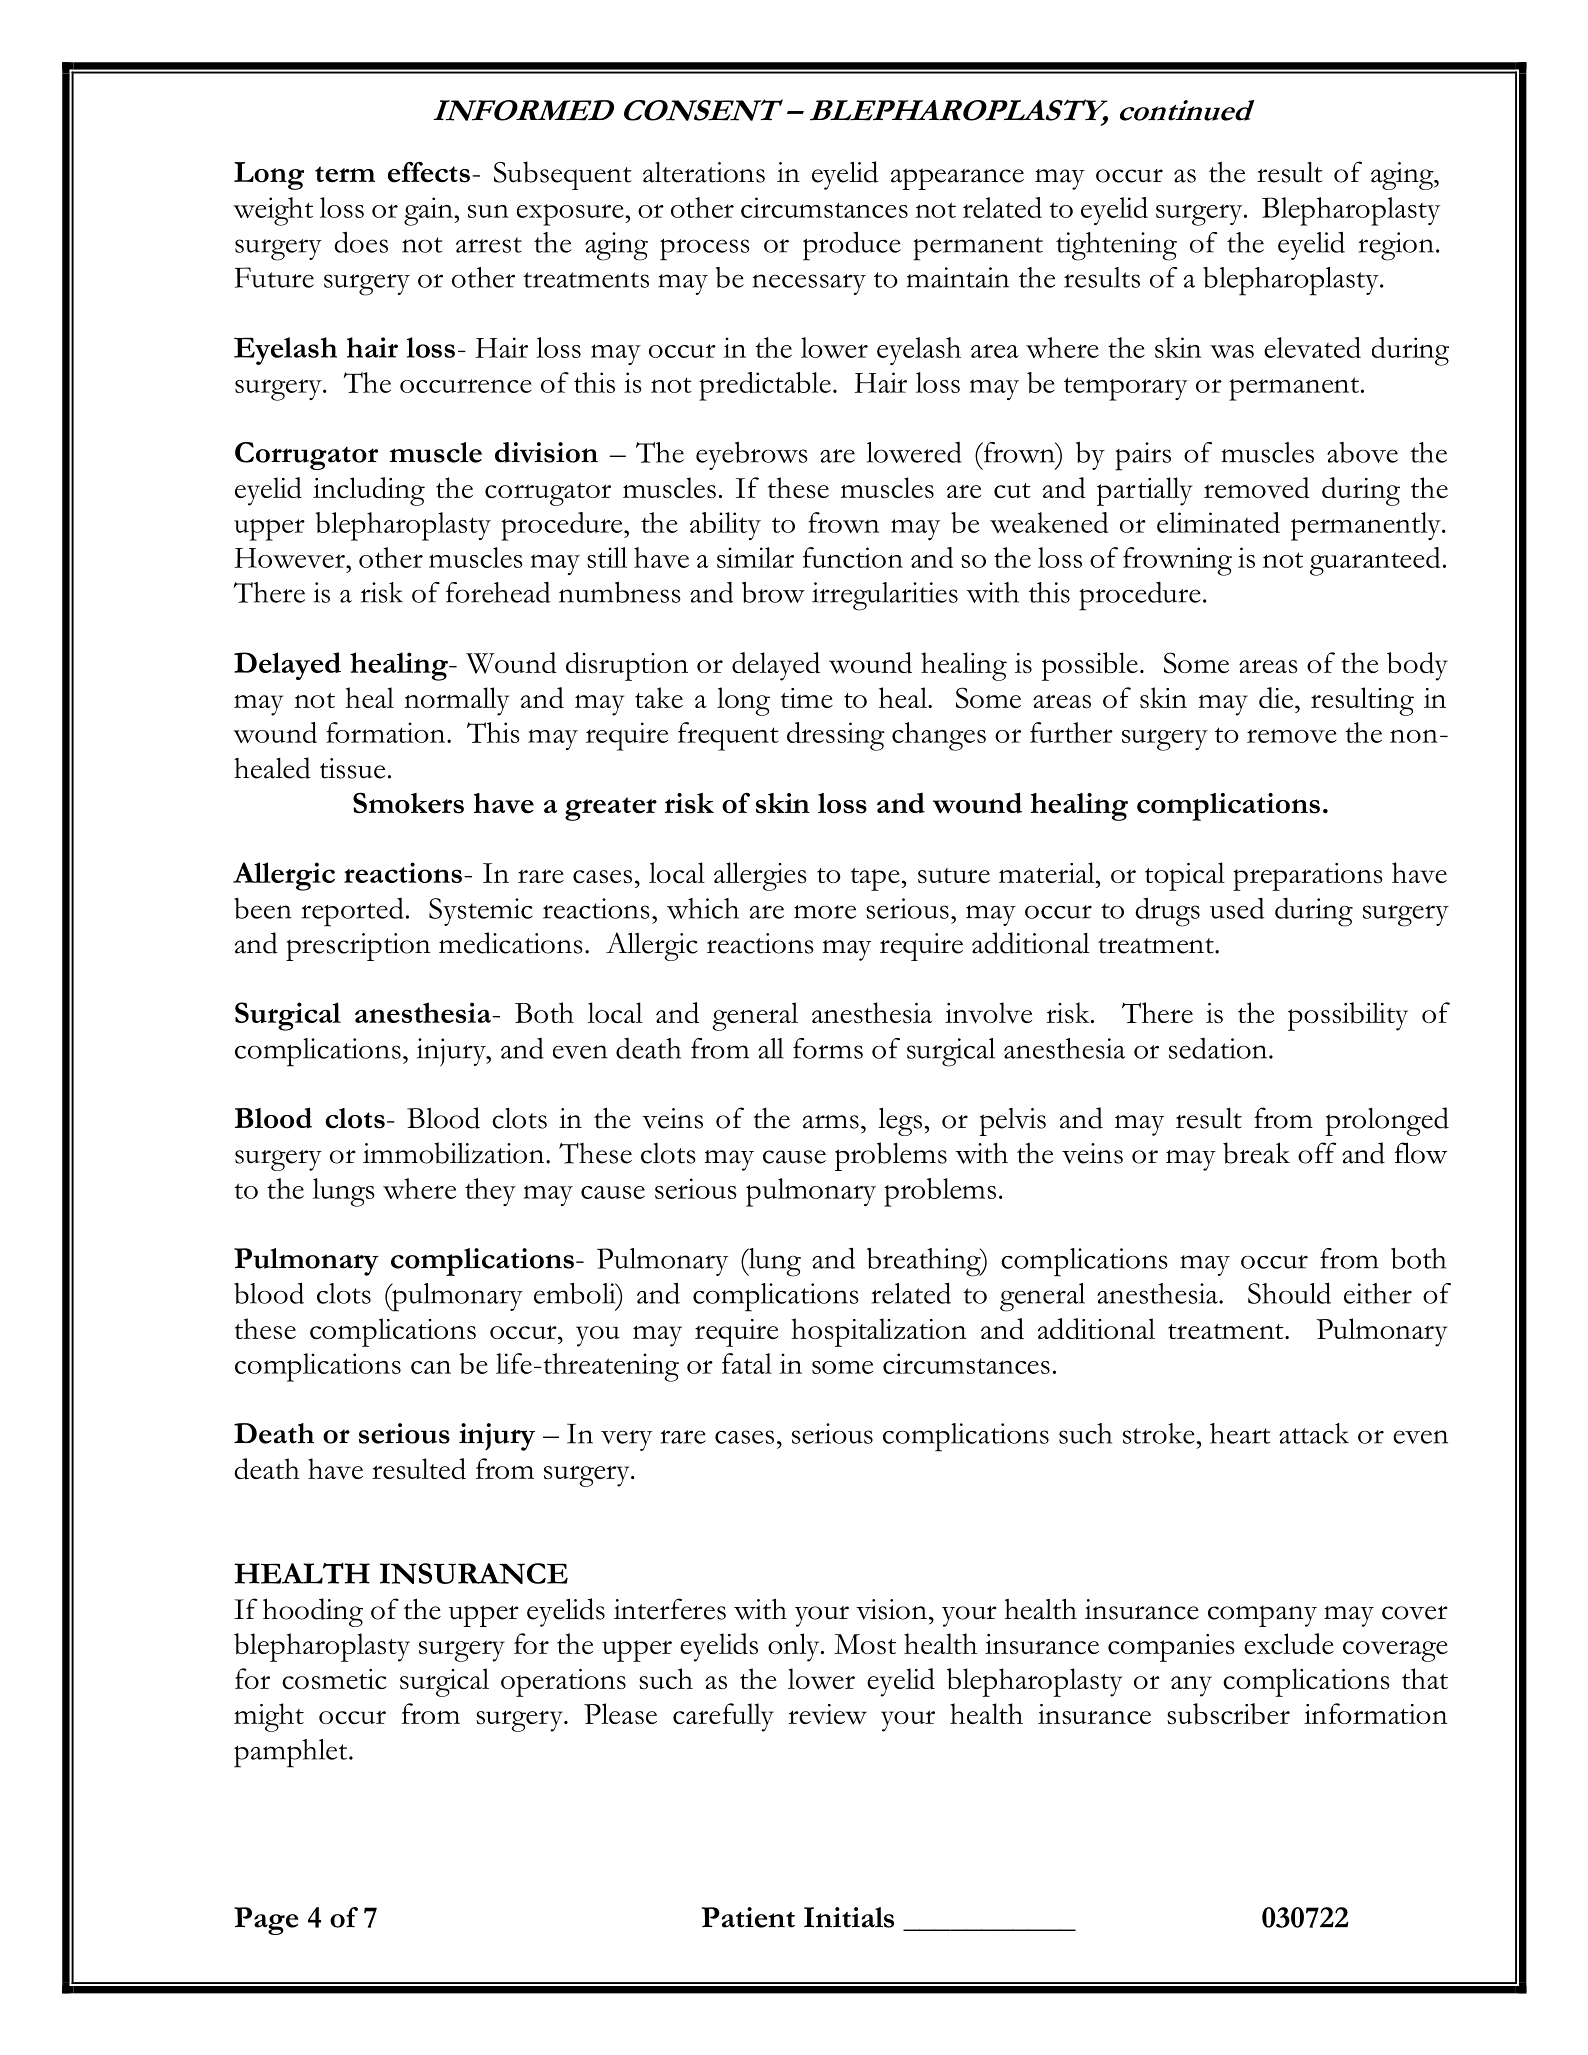  I want to click on region, so click(1396, 246).
